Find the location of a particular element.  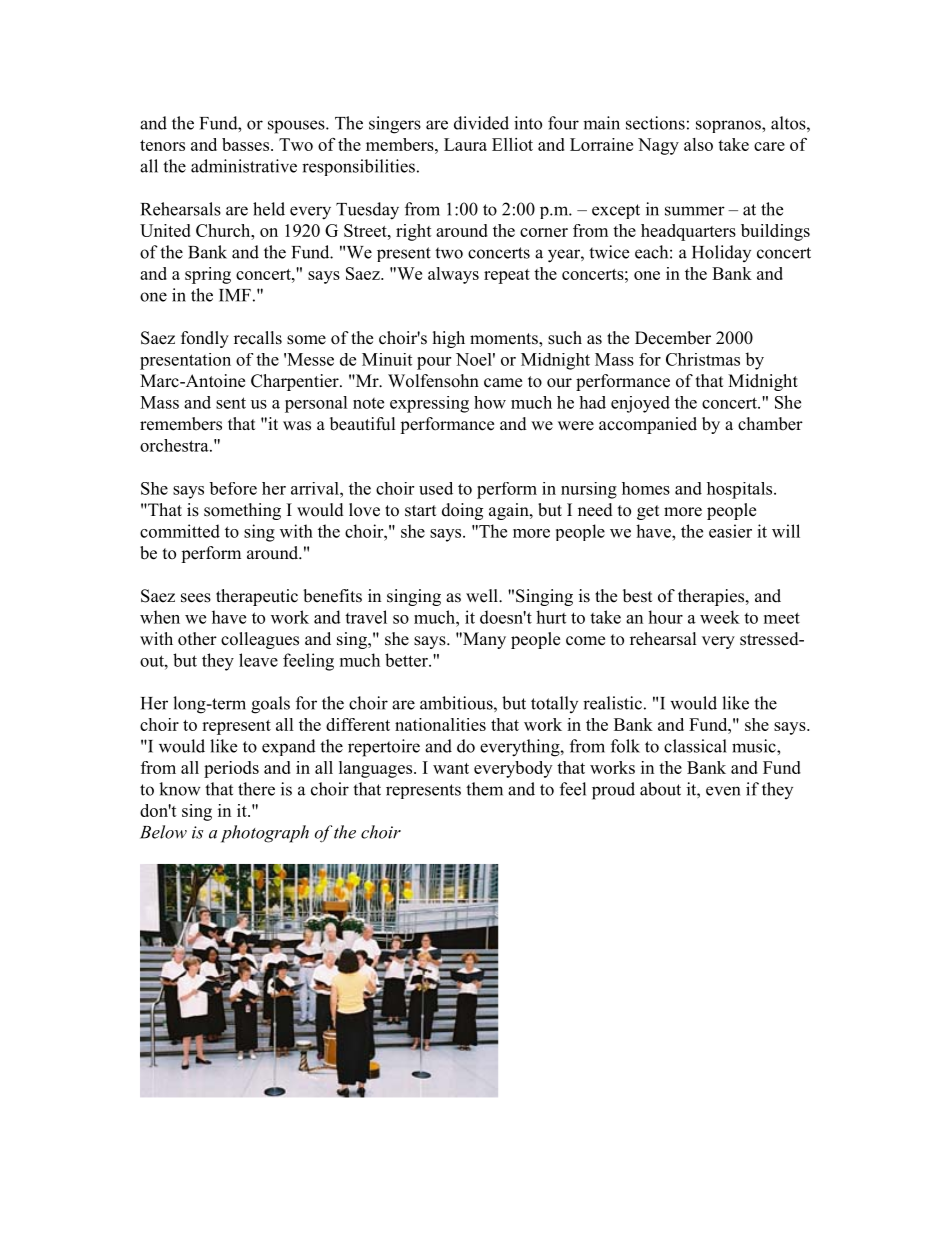

there is located at coordinates (256, 789).
